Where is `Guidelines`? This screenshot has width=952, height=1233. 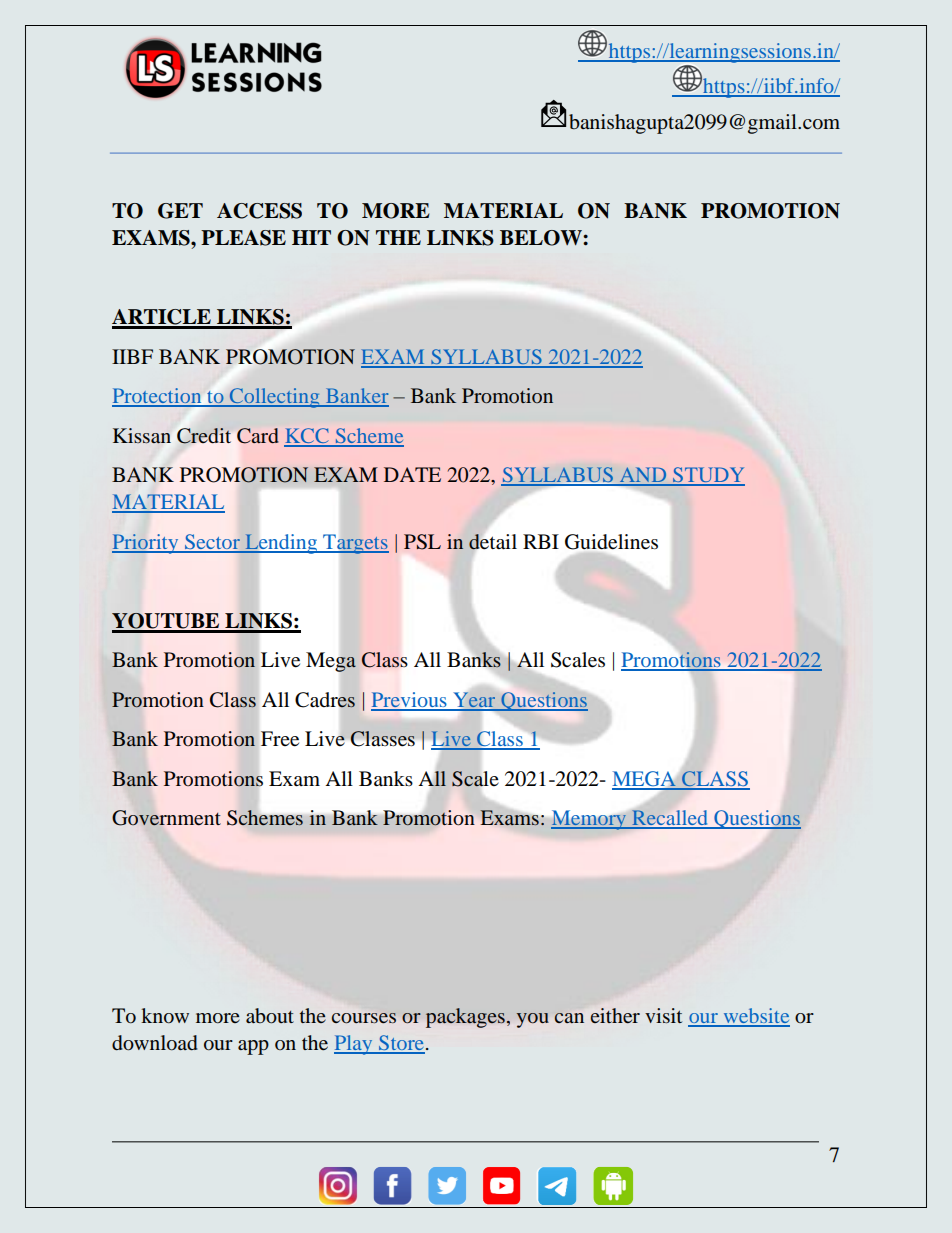
Guidelines is located at coordinates (611, 542).
